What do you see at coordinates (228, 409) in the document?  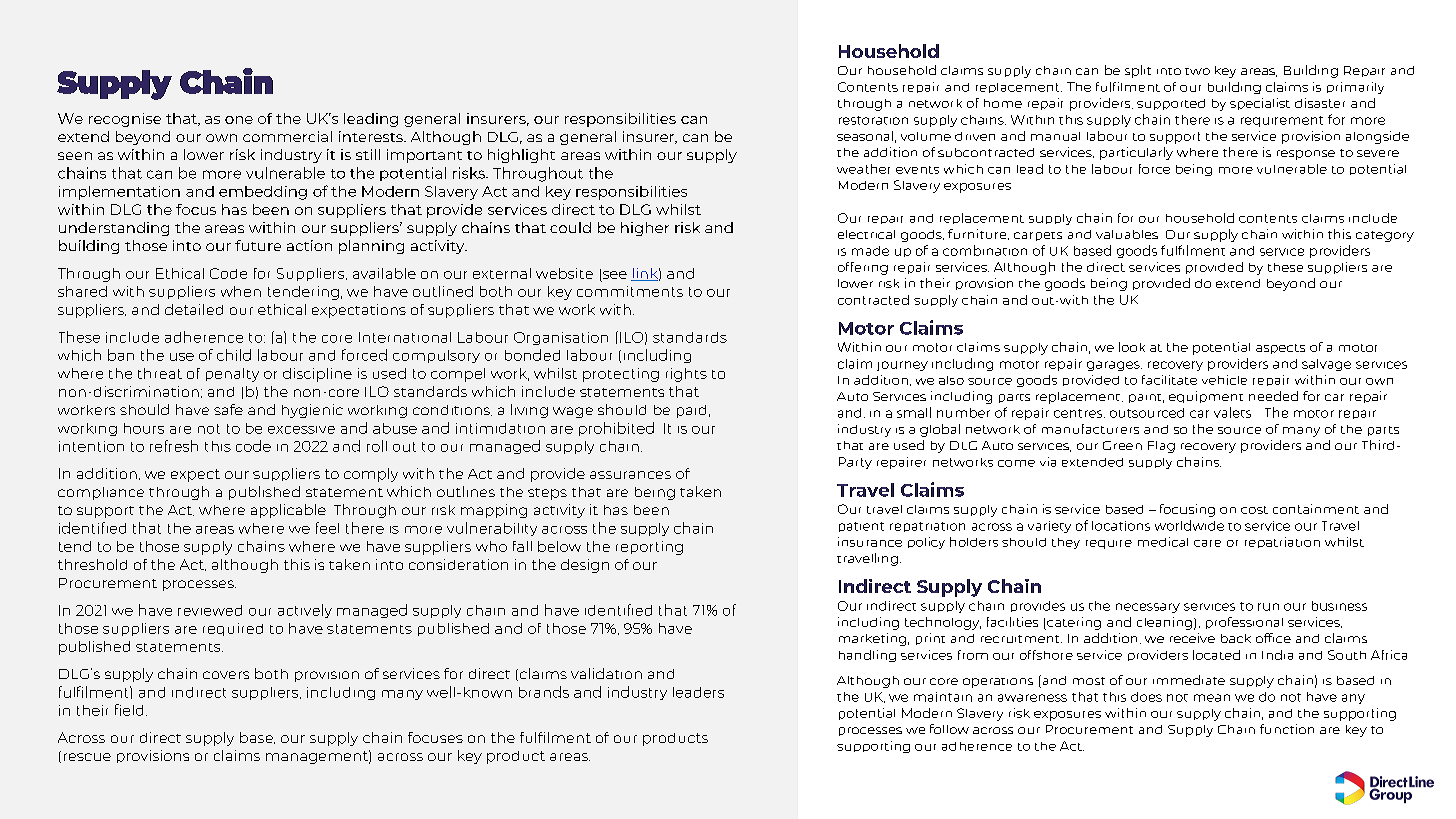 I see `safe` at bounding box center [228, 409].
